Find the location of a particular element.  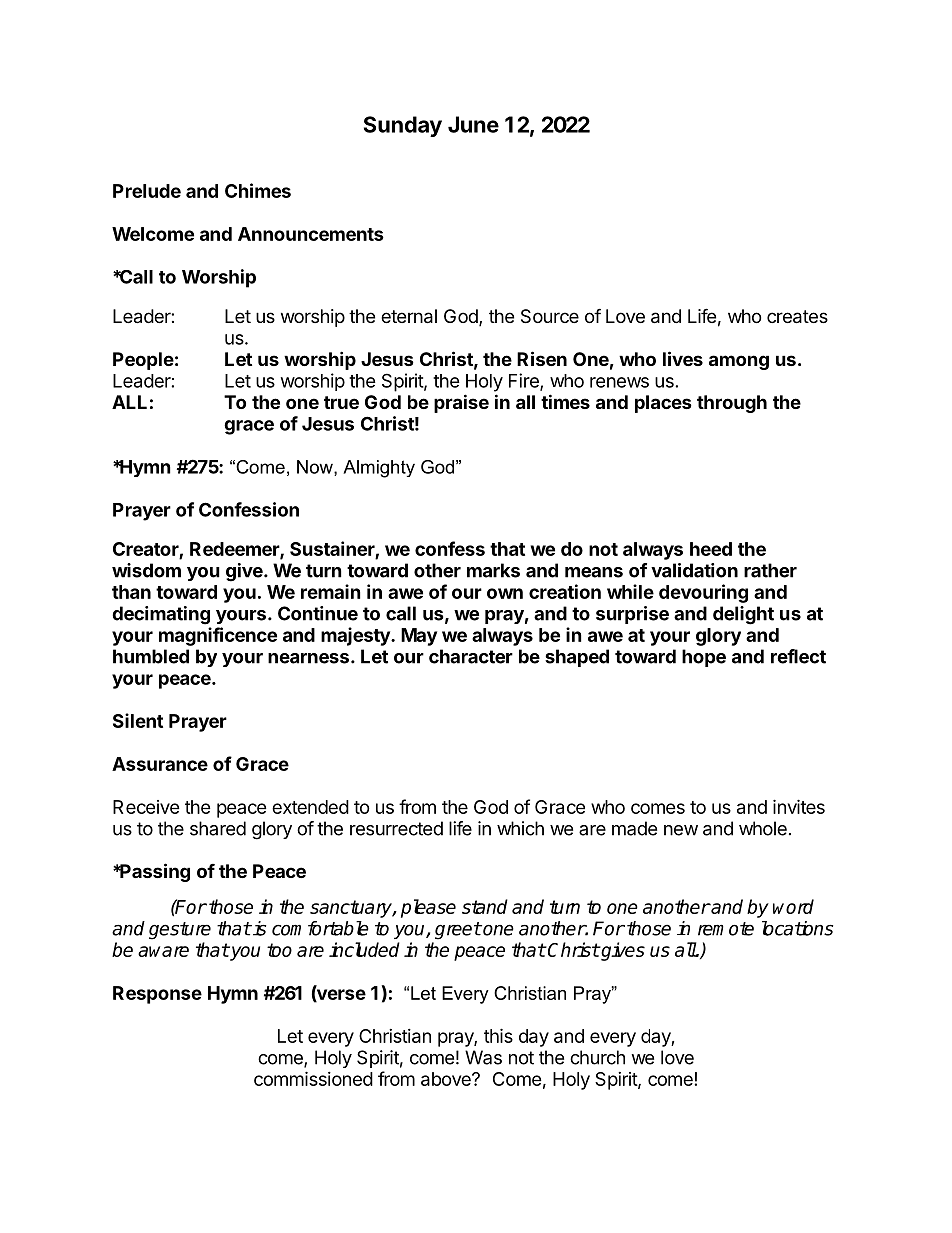

June is located at coordinates (473, 124).
